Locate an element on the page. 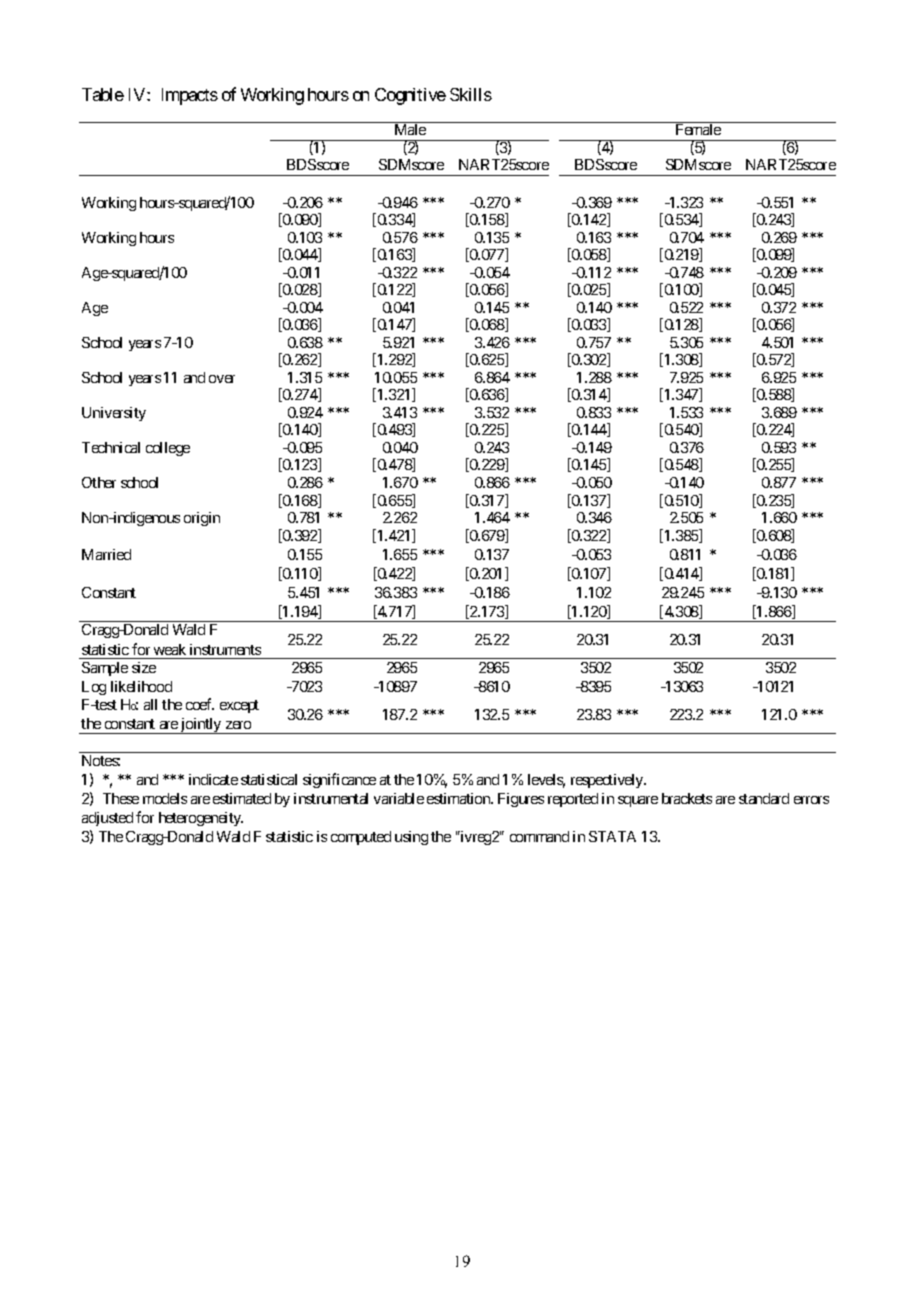 Image resolution: width=924 pixels, height=1308 pixels. Cognitive is located at coordinates (410, 96).
